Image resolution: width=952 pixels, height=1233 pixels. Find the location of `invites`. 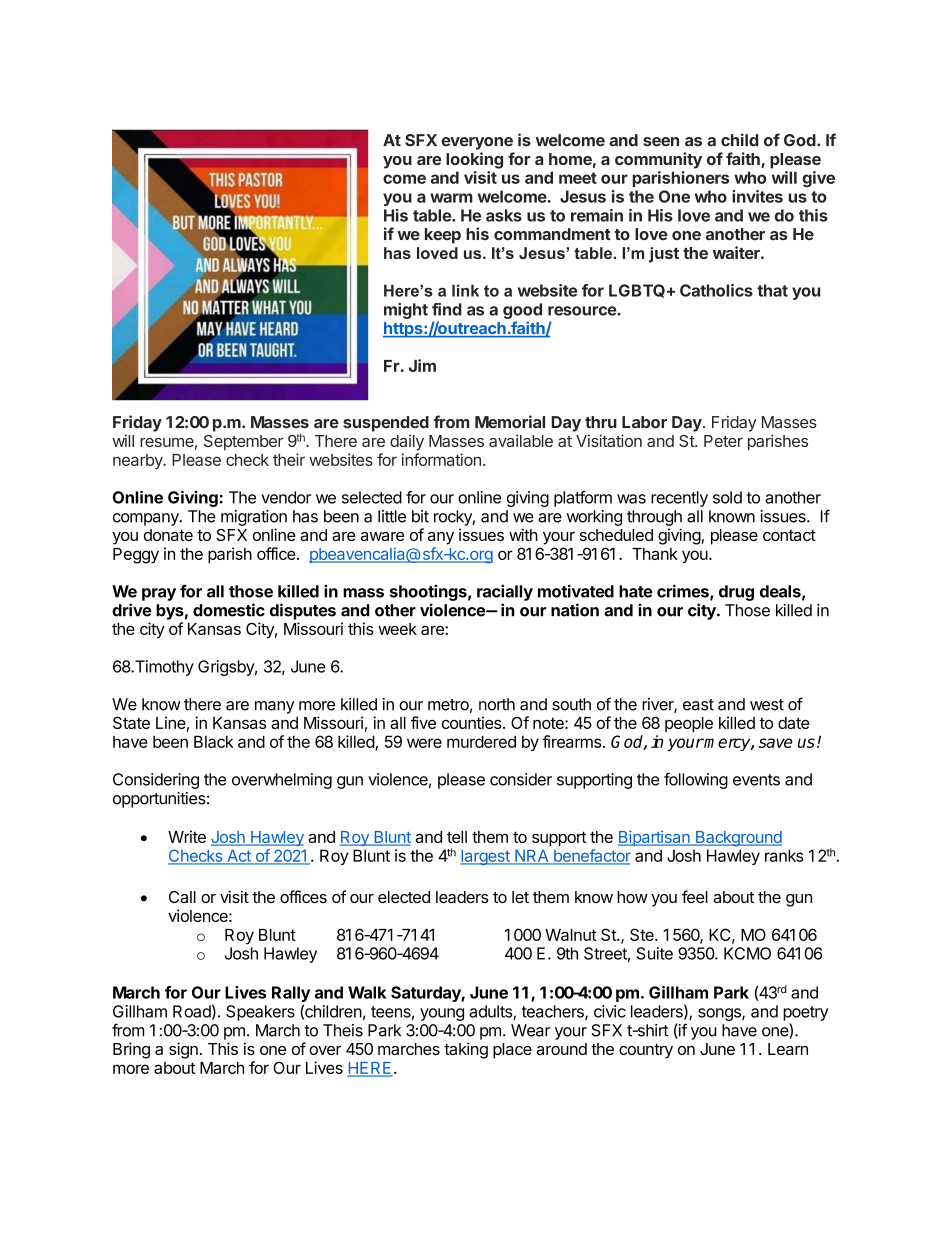

invites is located at coordinates (757, 196).
